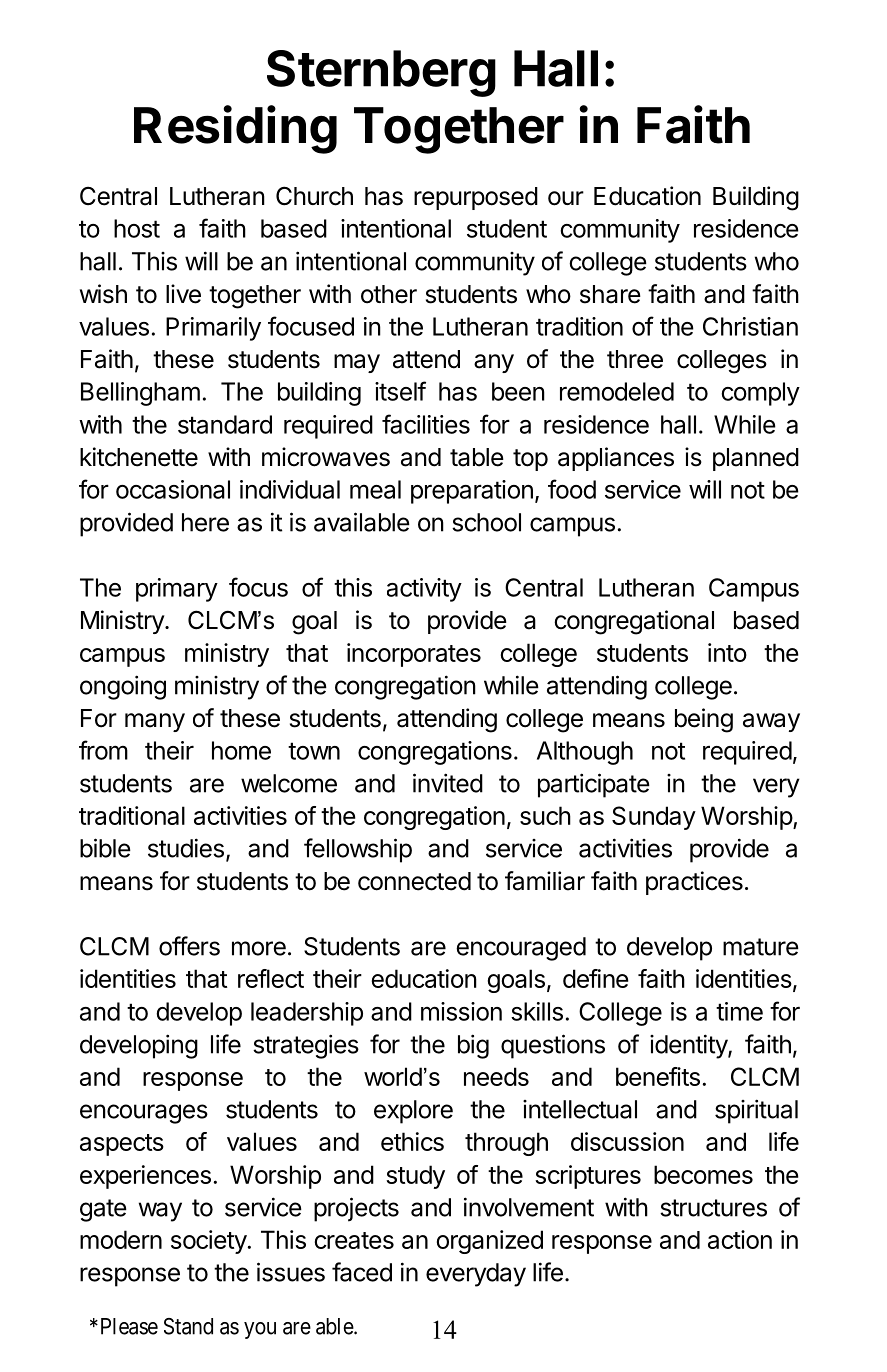  I want to click on connected, so click(414, 881).
